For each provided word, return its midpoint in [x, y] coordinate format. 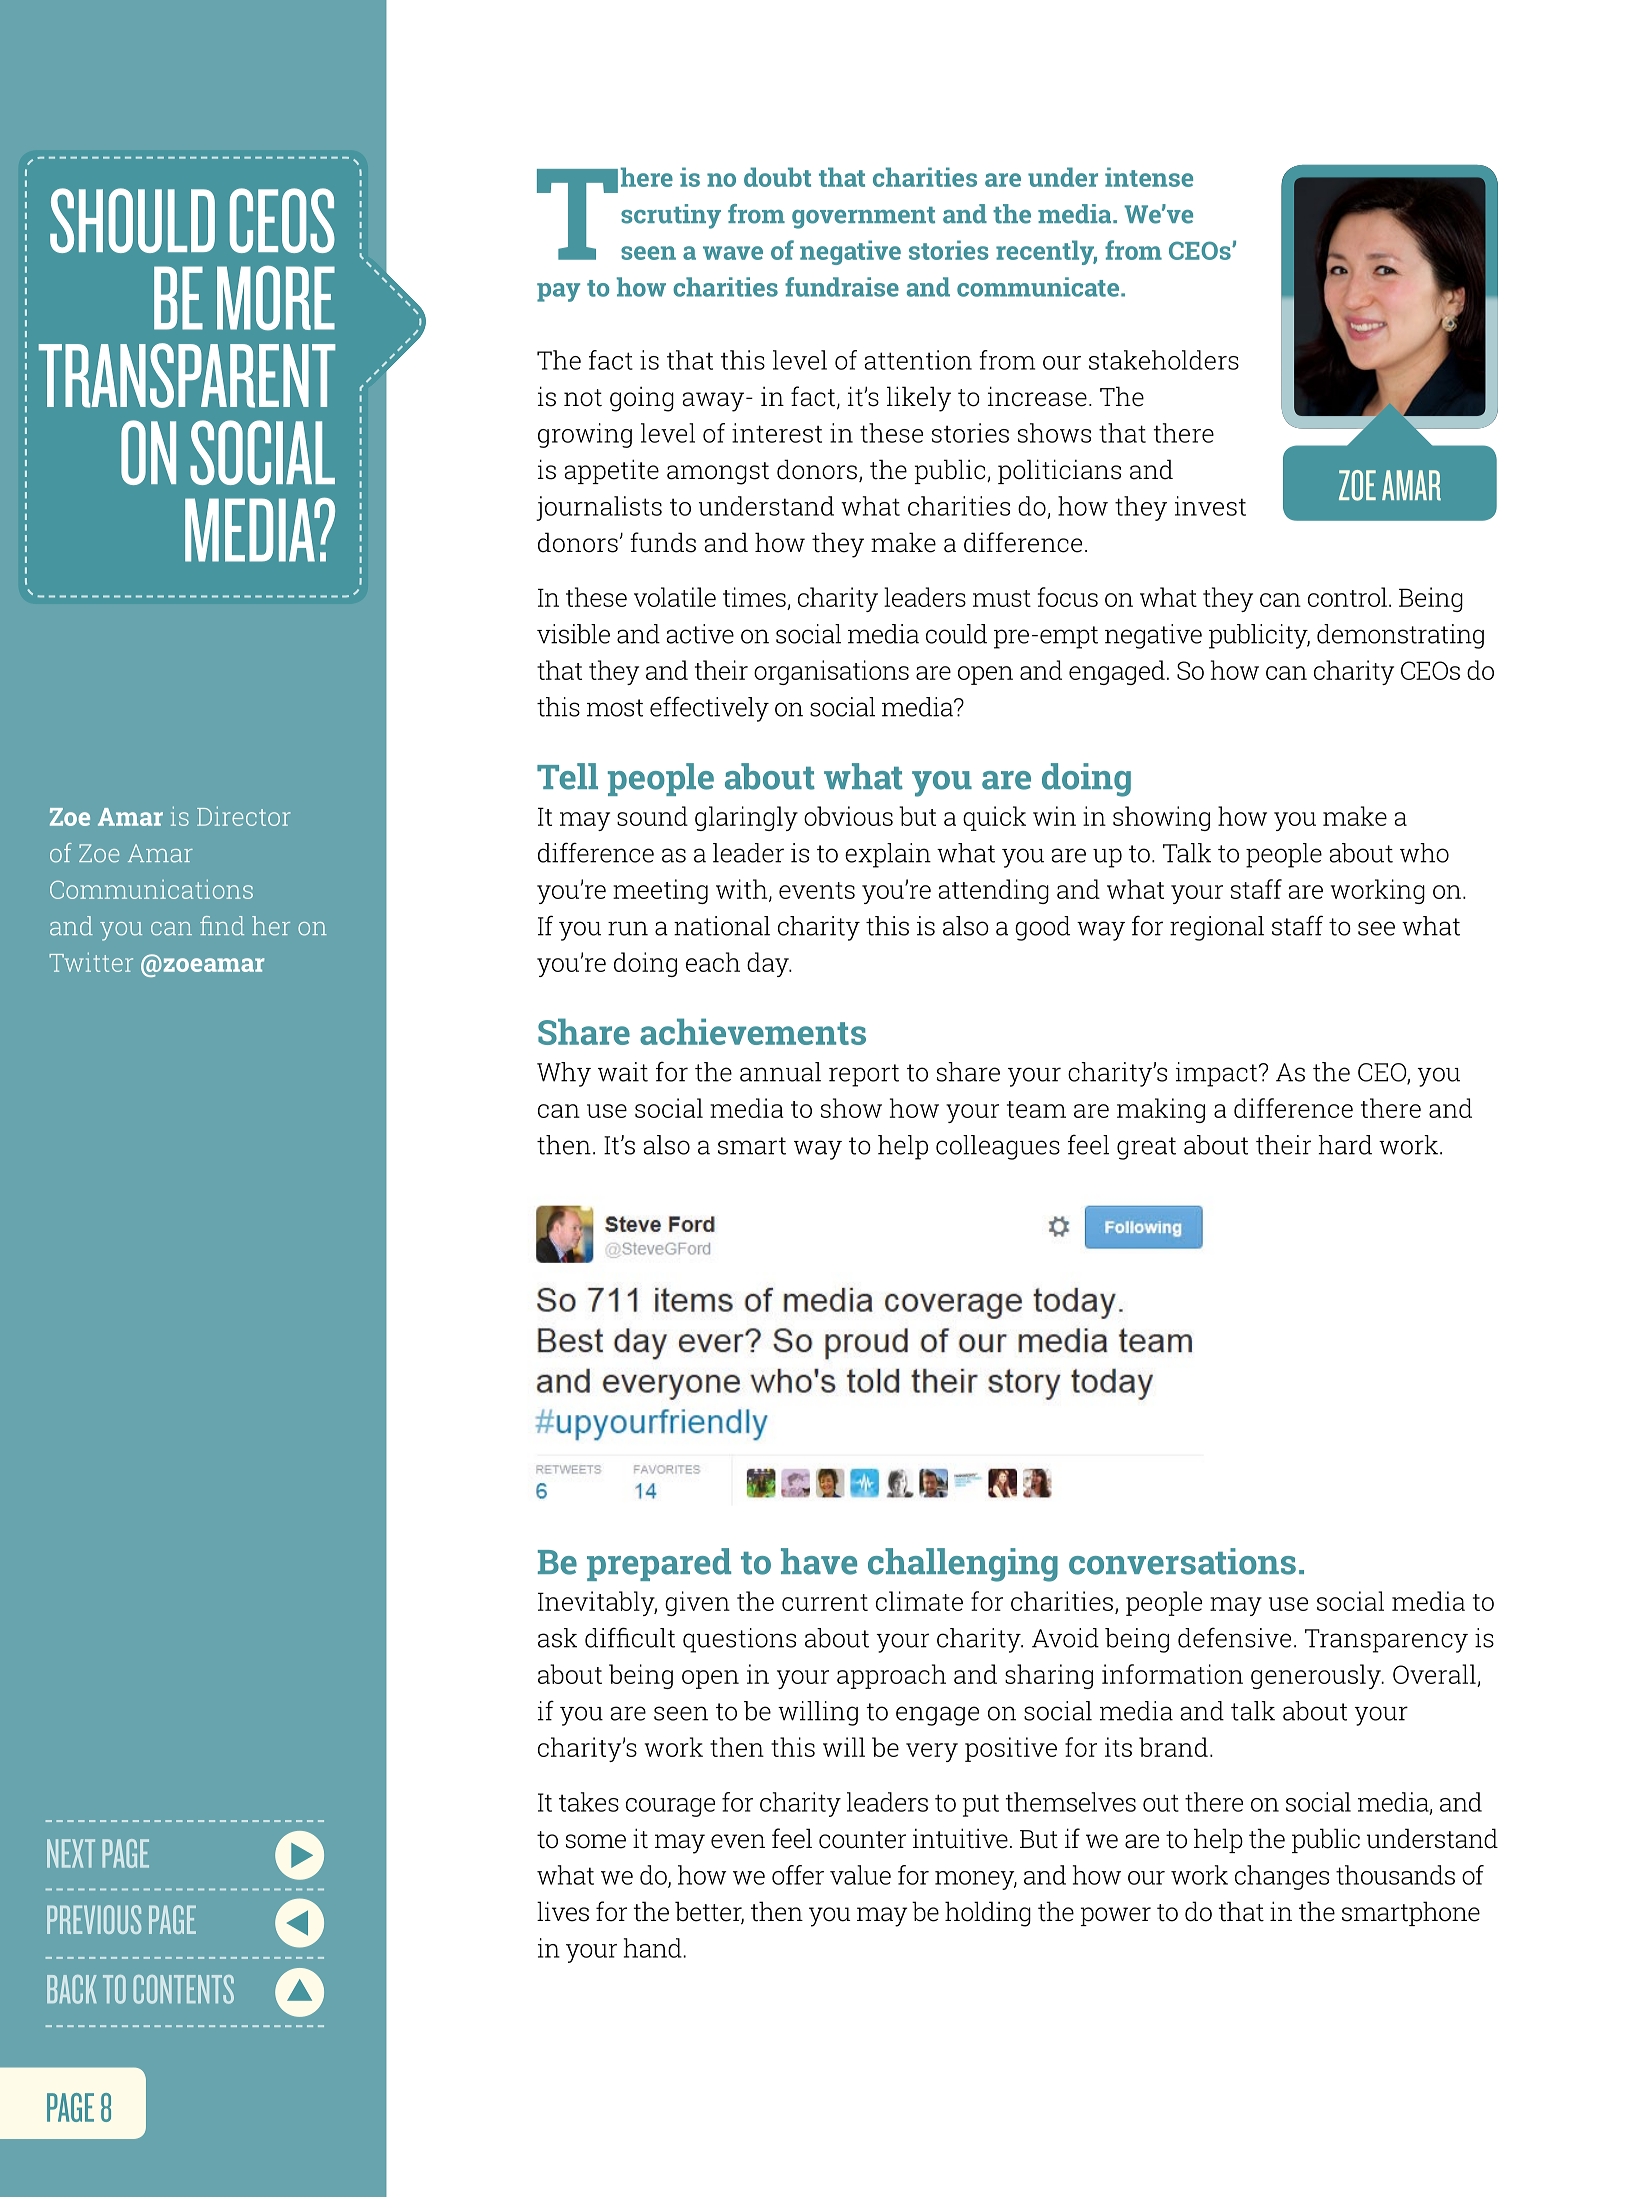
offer [798, 1875]
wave [733, 253]
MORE [276, 298]
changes [1282, 1877]
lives [563, 1911]
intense [1149, 177]
